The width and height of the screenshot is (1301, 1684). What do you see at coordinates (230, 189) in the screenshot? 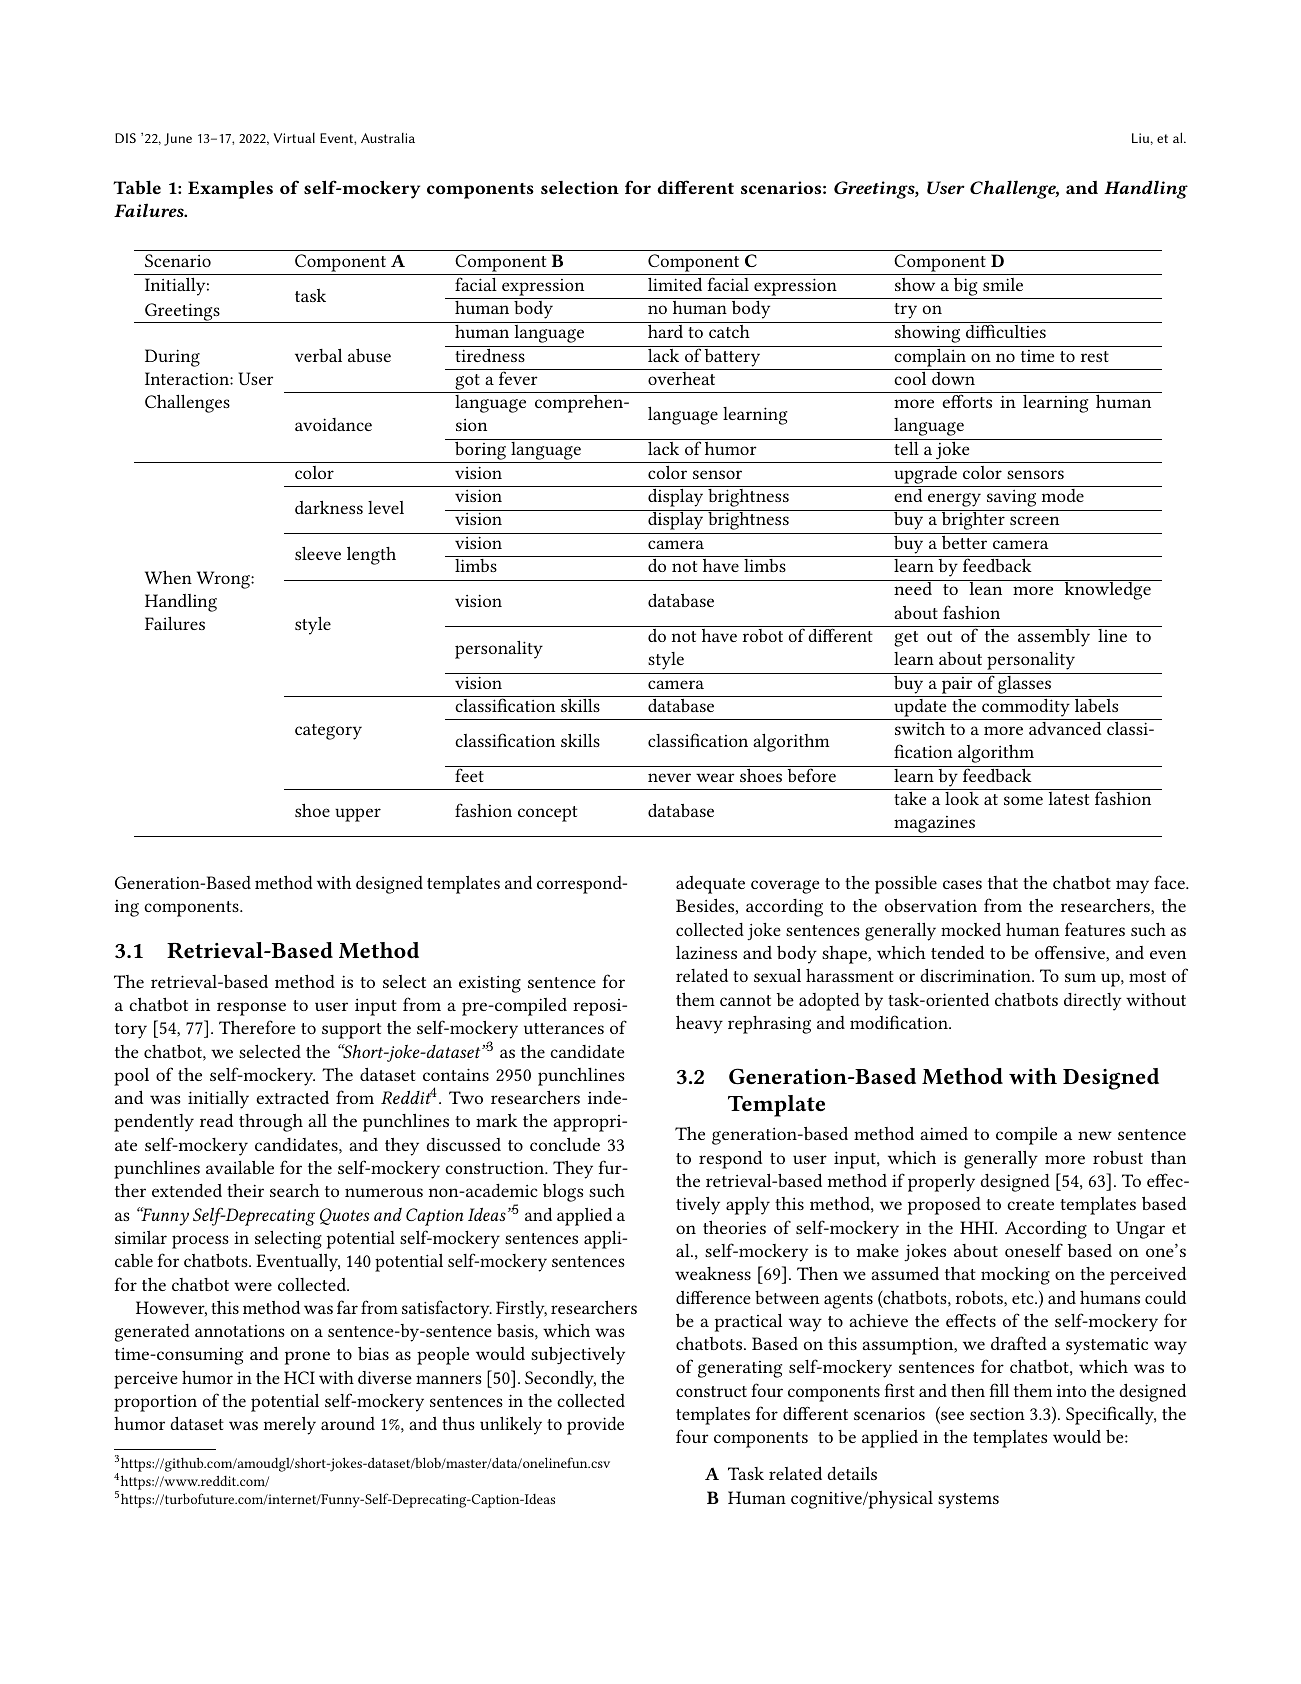
I see `Examples` at bounding box center [230, 189].
